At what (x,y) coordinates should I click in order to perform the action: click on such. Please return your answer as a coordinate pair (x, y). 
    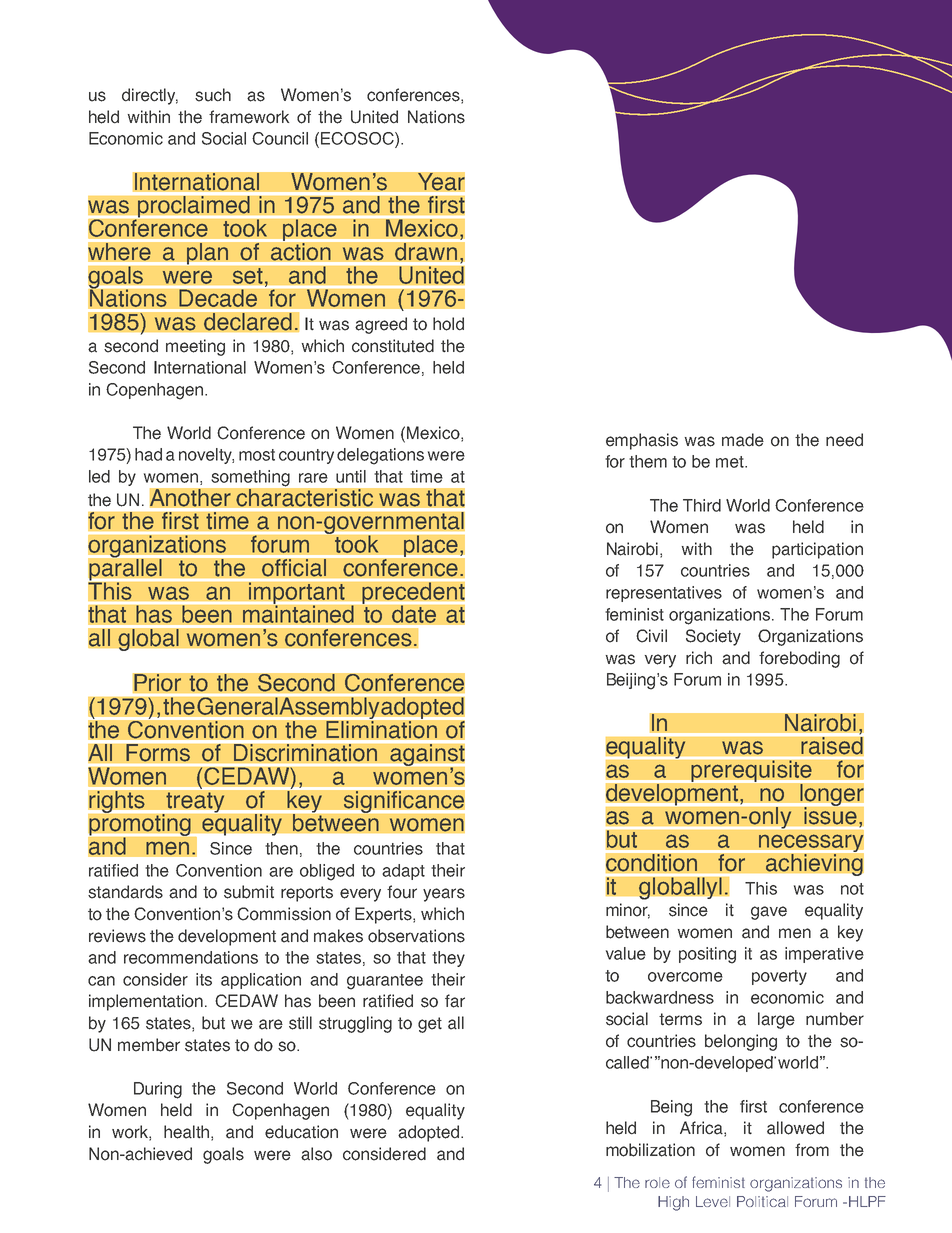
    Looking at the image, I should click on (213, 95).
